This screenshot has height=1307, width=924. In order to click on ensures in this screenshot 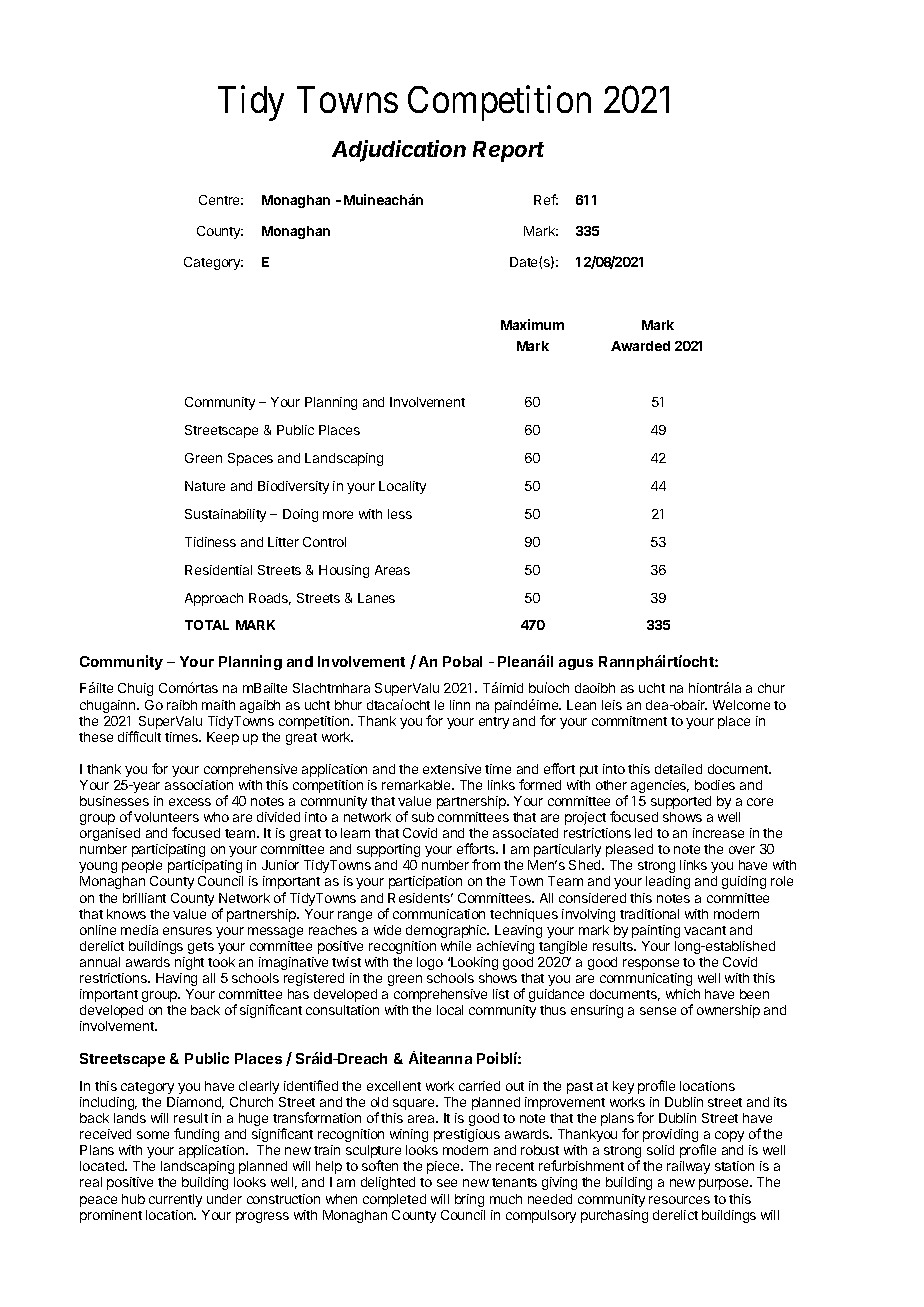, I will do `click(187, 931)`.
